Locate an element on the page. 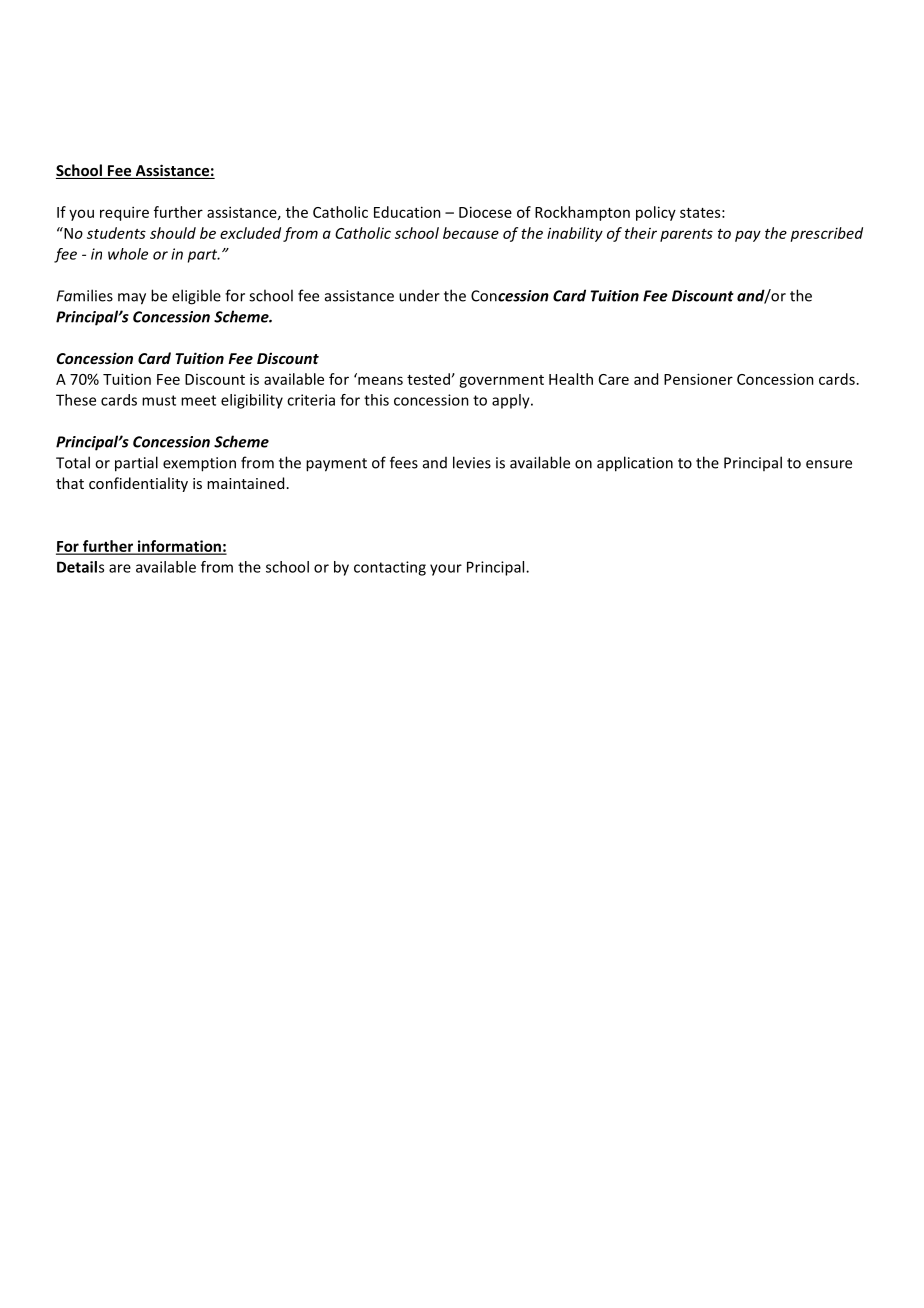  information is located at coordinates (179, 547).
